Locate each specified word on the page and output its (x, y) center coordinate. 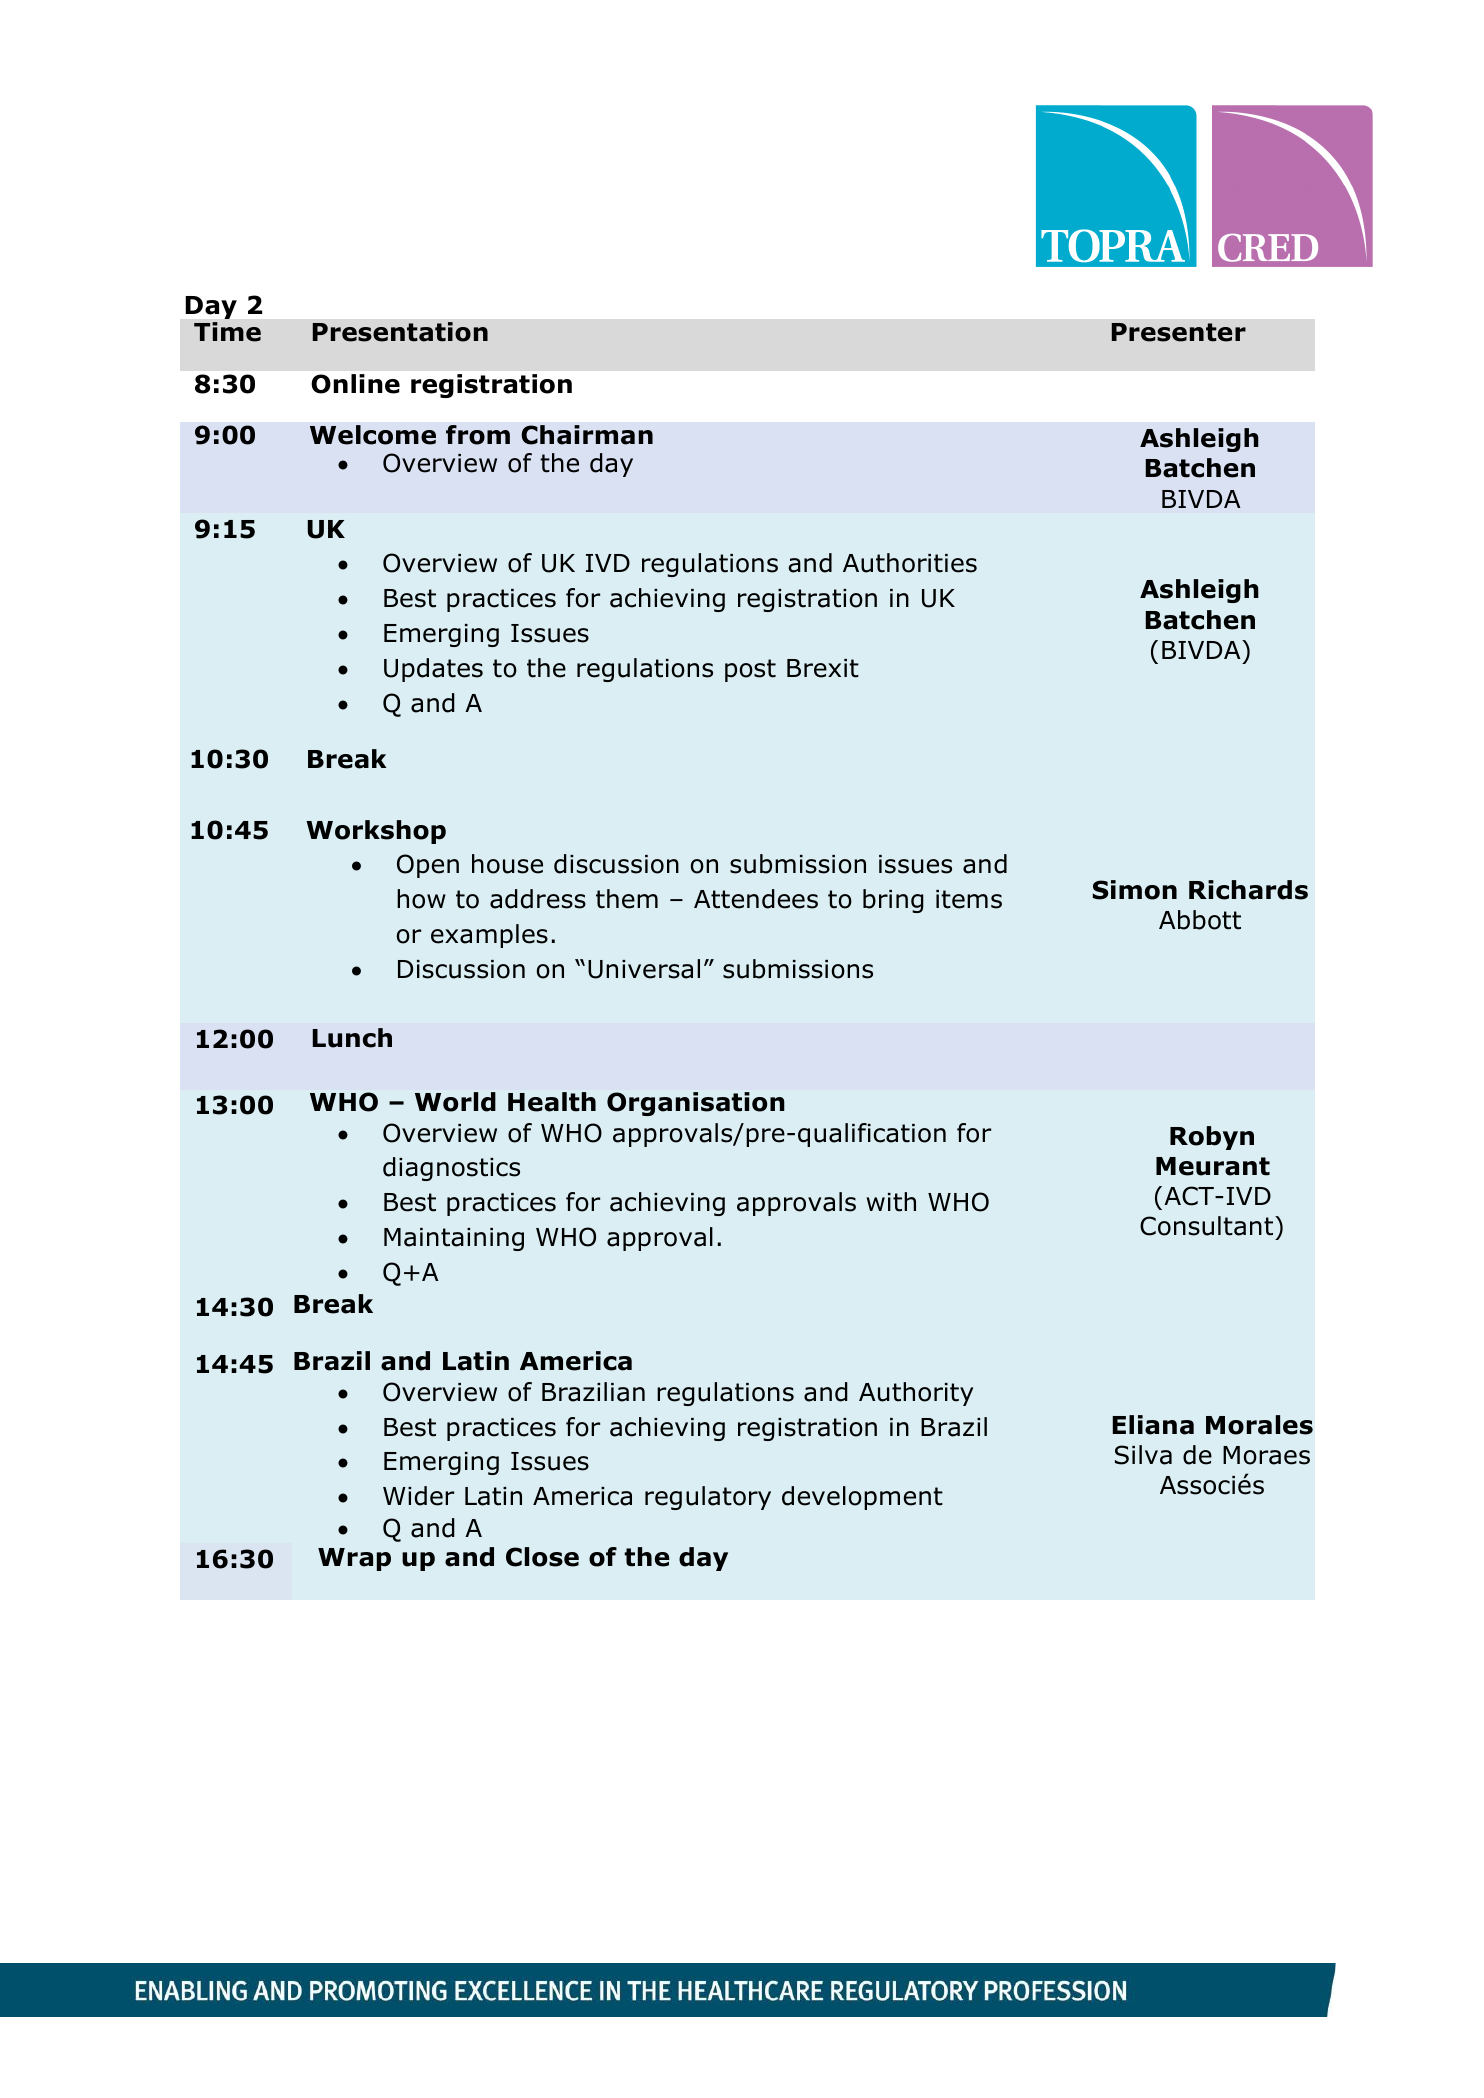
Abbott (1200, 920)
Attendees (756, 899)
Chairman (587, 435)
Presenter (1179, 332)
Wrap (354, 1559)
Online (355, 384)
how (421, 899)
